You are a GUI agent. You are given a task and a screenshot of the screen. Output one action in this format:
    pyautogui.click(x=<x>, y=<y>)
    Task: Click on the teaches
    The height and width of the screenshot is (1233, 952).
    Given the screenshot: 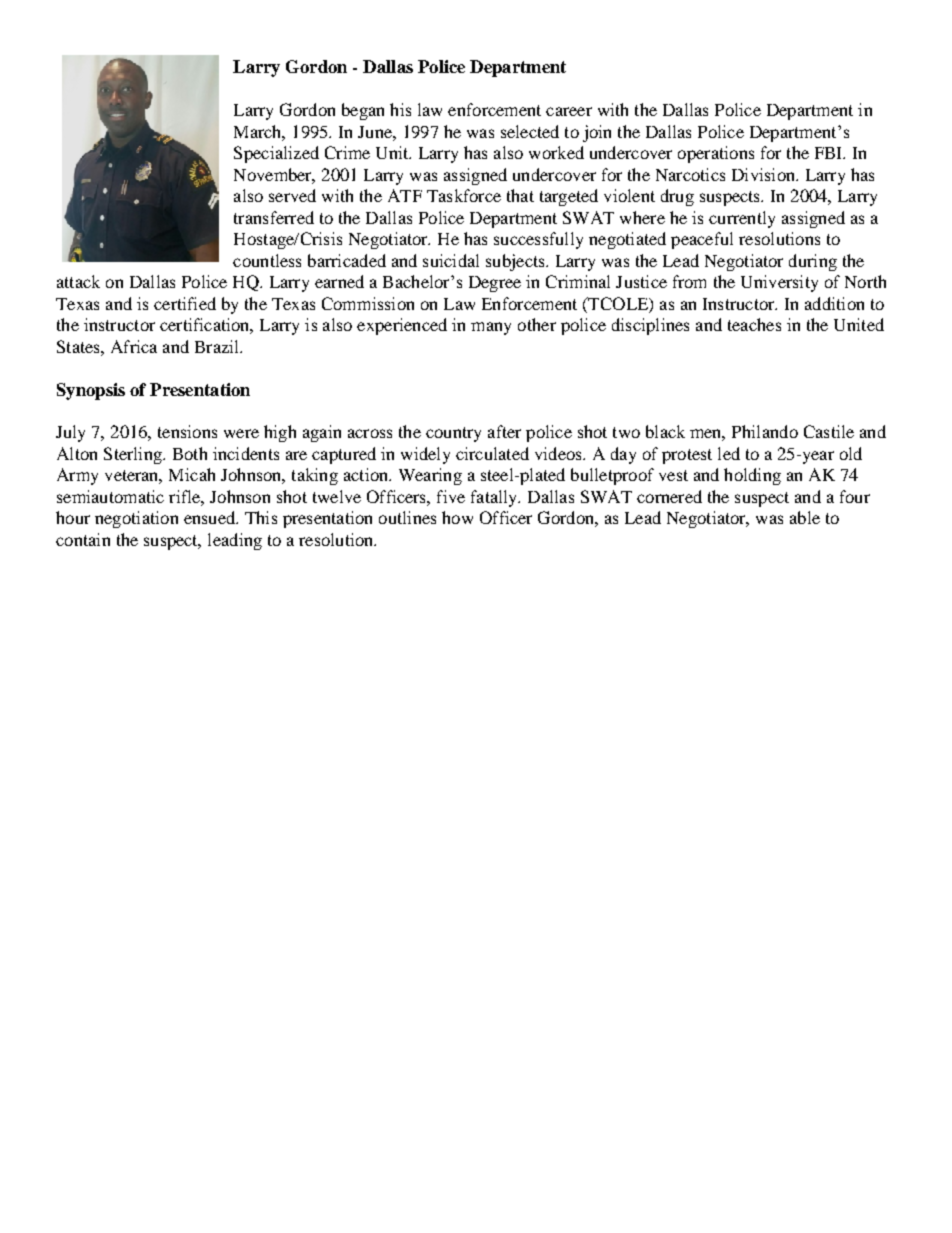 What is the action you would take?
    pyautogui.click(x=754, y=324)
